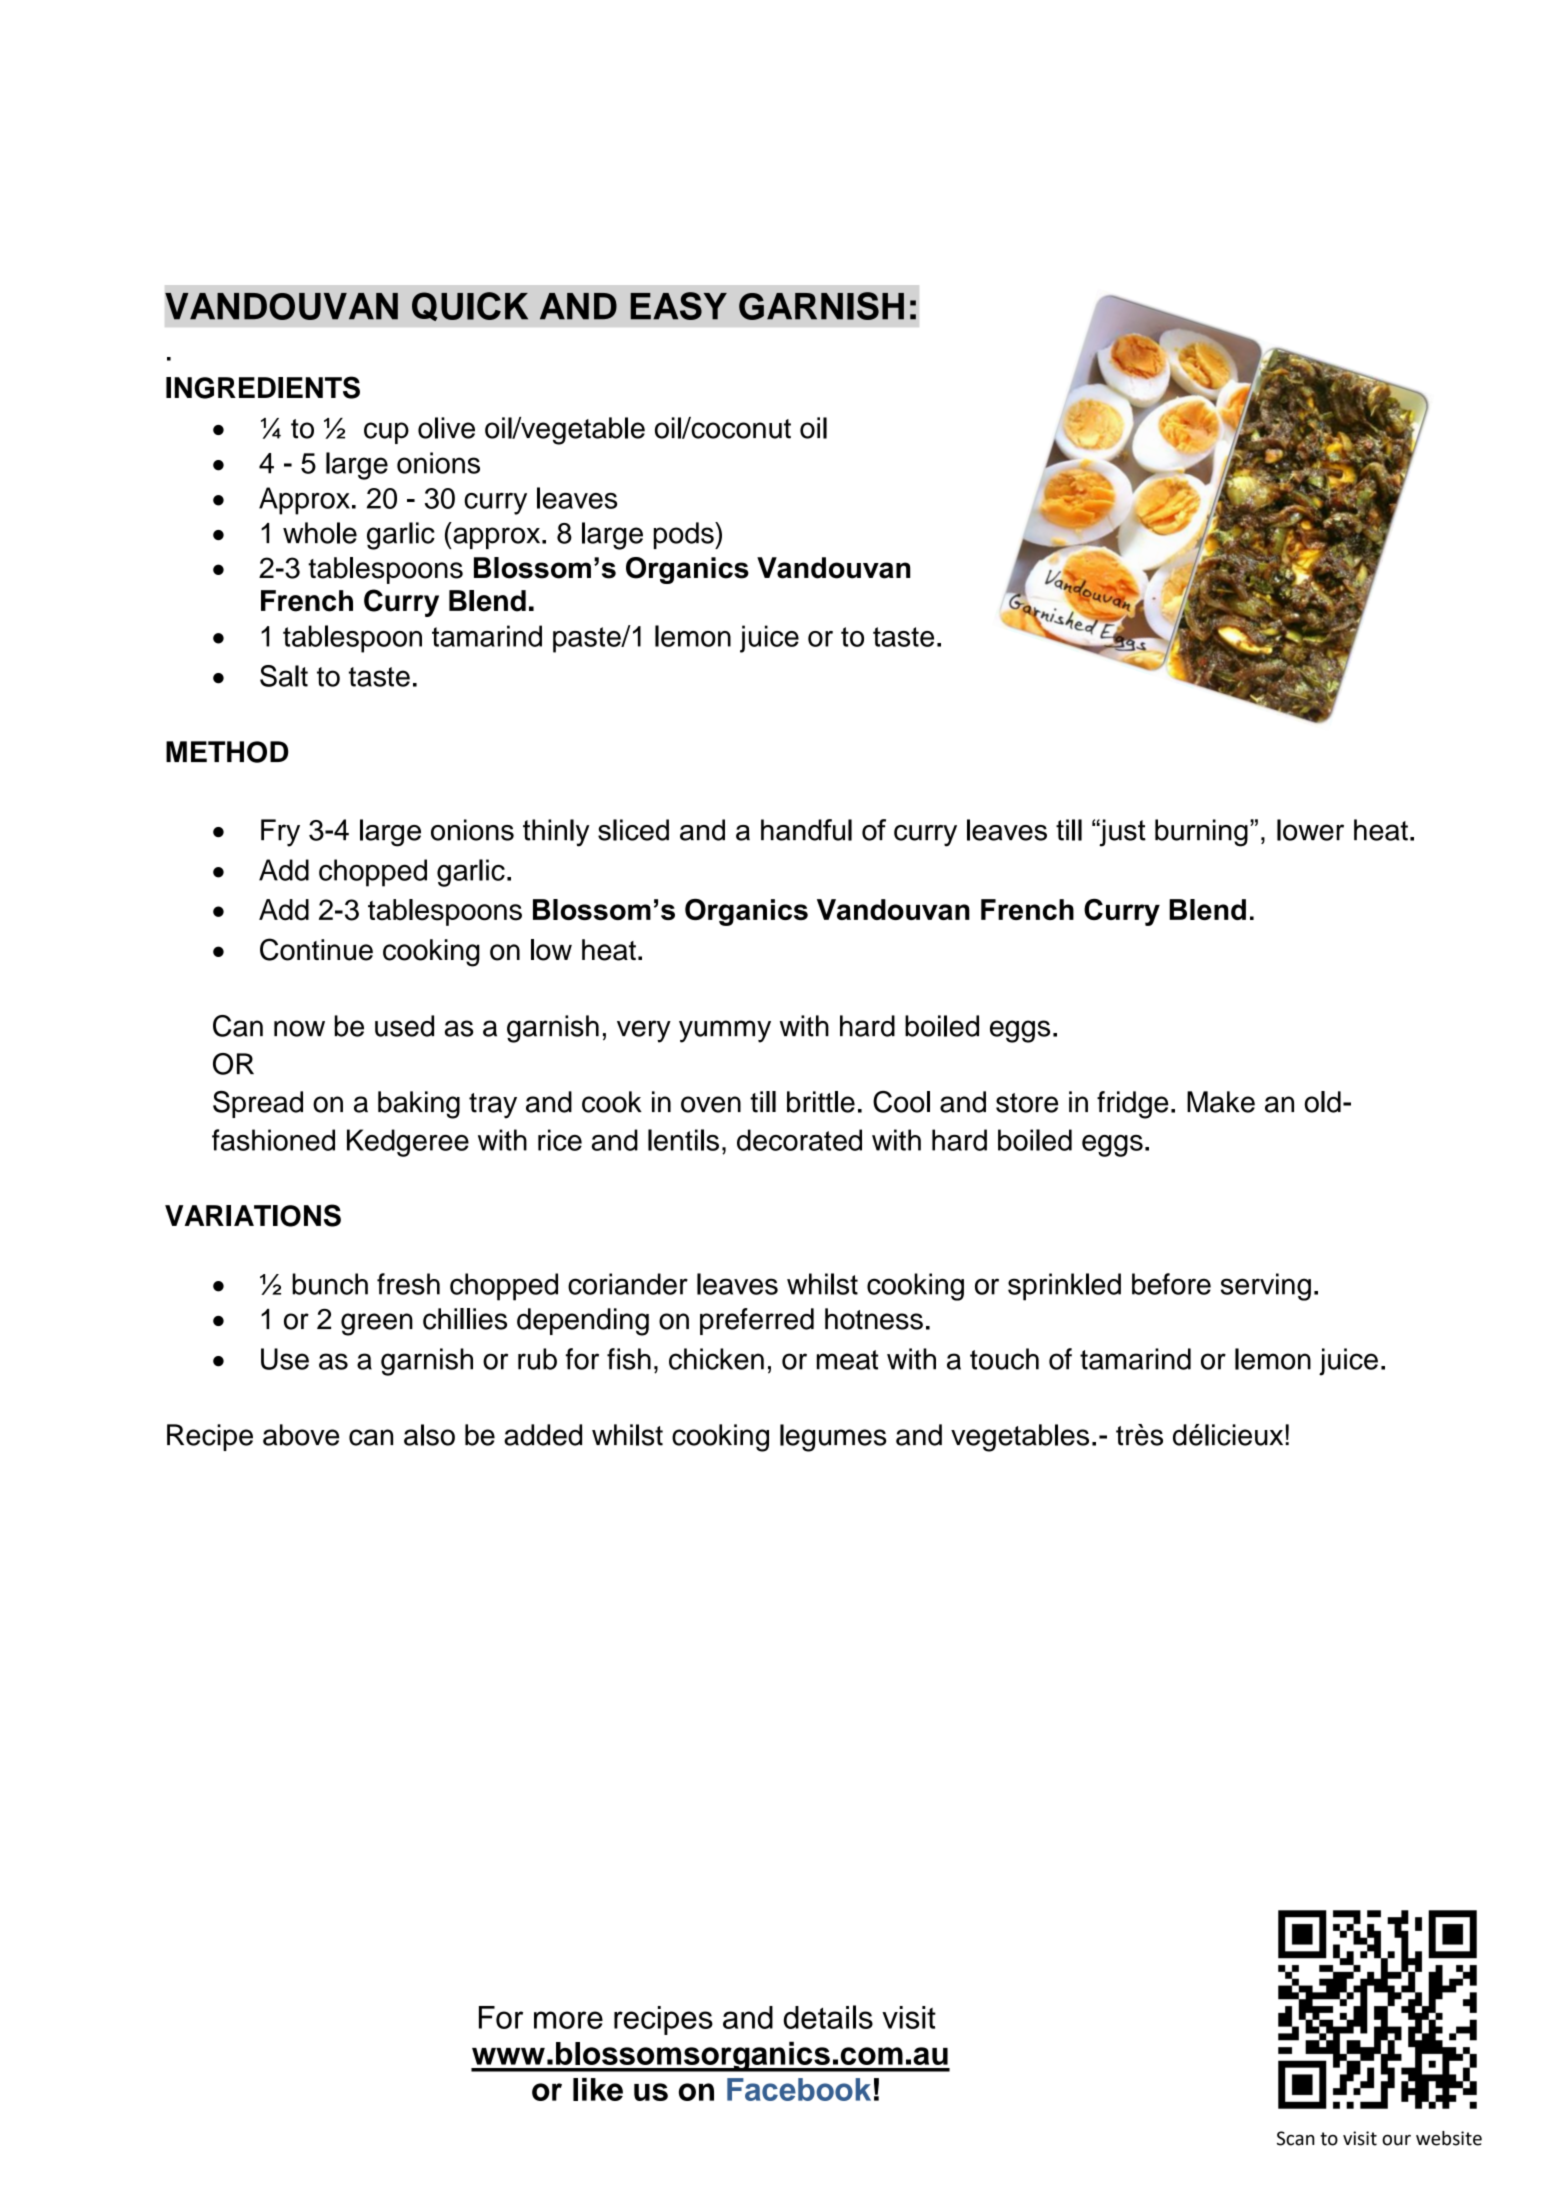 Image resolution: width=1556 pixels, height=2200 pixels. Describe the element at coordinates (316, 949) in the image. I see `Continue` at that location.
